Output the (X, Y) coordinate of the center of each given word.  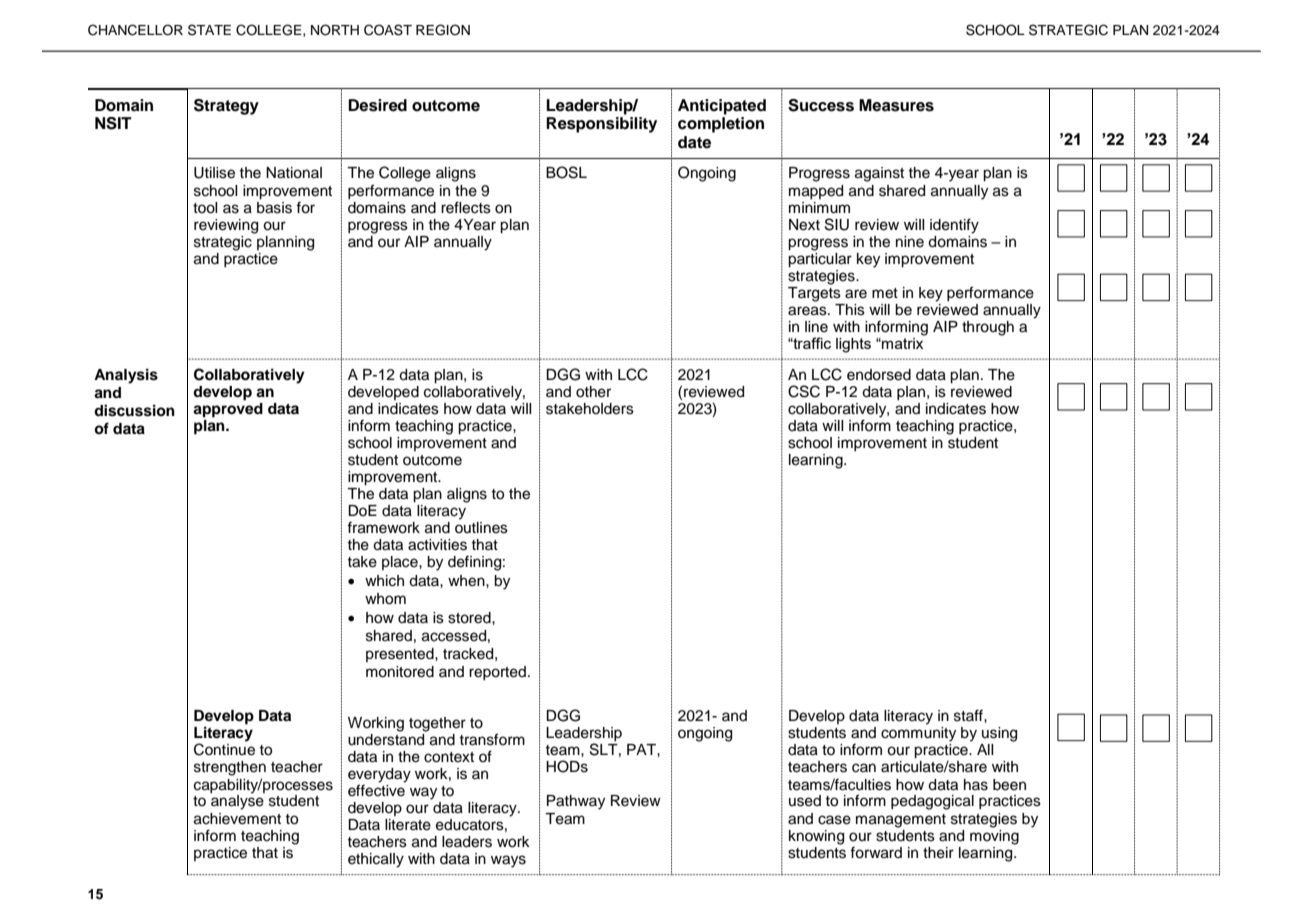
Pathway (576, 802)
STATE (209, 30)
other (593, 392)
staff (969, 715)
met (885, 293)
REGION (443, 30)
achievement (237, 819)
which (384, 581)
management (901, 821)
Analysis (126, 376)
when (467, 581)
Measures (896, 105)
